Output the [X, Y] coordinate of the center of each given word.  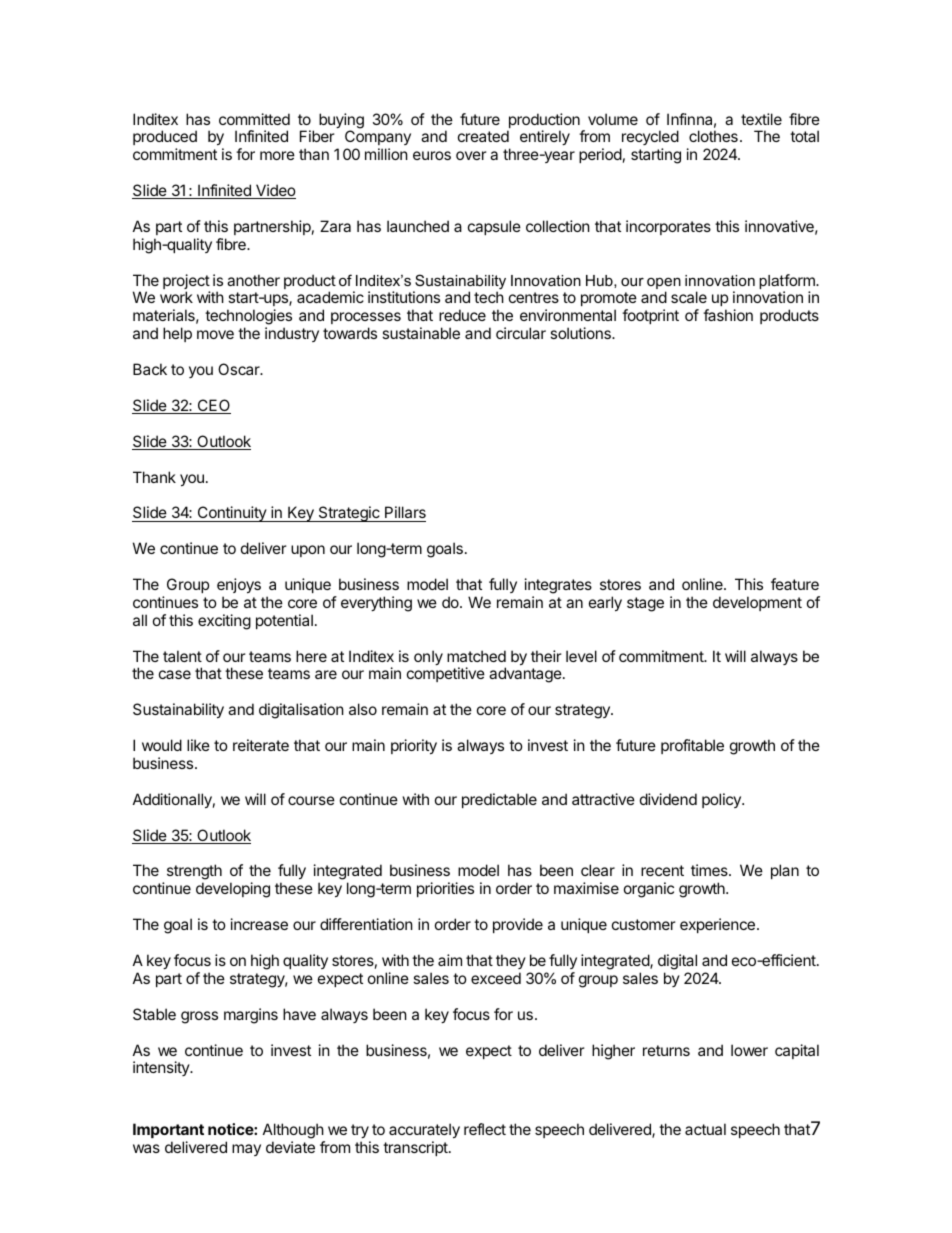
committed [254, 119]
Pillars [404, 514]
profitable [692, 746]
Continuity [231, 514]
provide [518, 925]
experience [717, 925]
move [215, 334]
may [246, 1150]
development [757, 603]
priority [414, 746]
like [198, 745]
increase [259, 924]
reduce [462, 315]
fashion [728, 315]
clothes [713, 136]
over [471, 155]
